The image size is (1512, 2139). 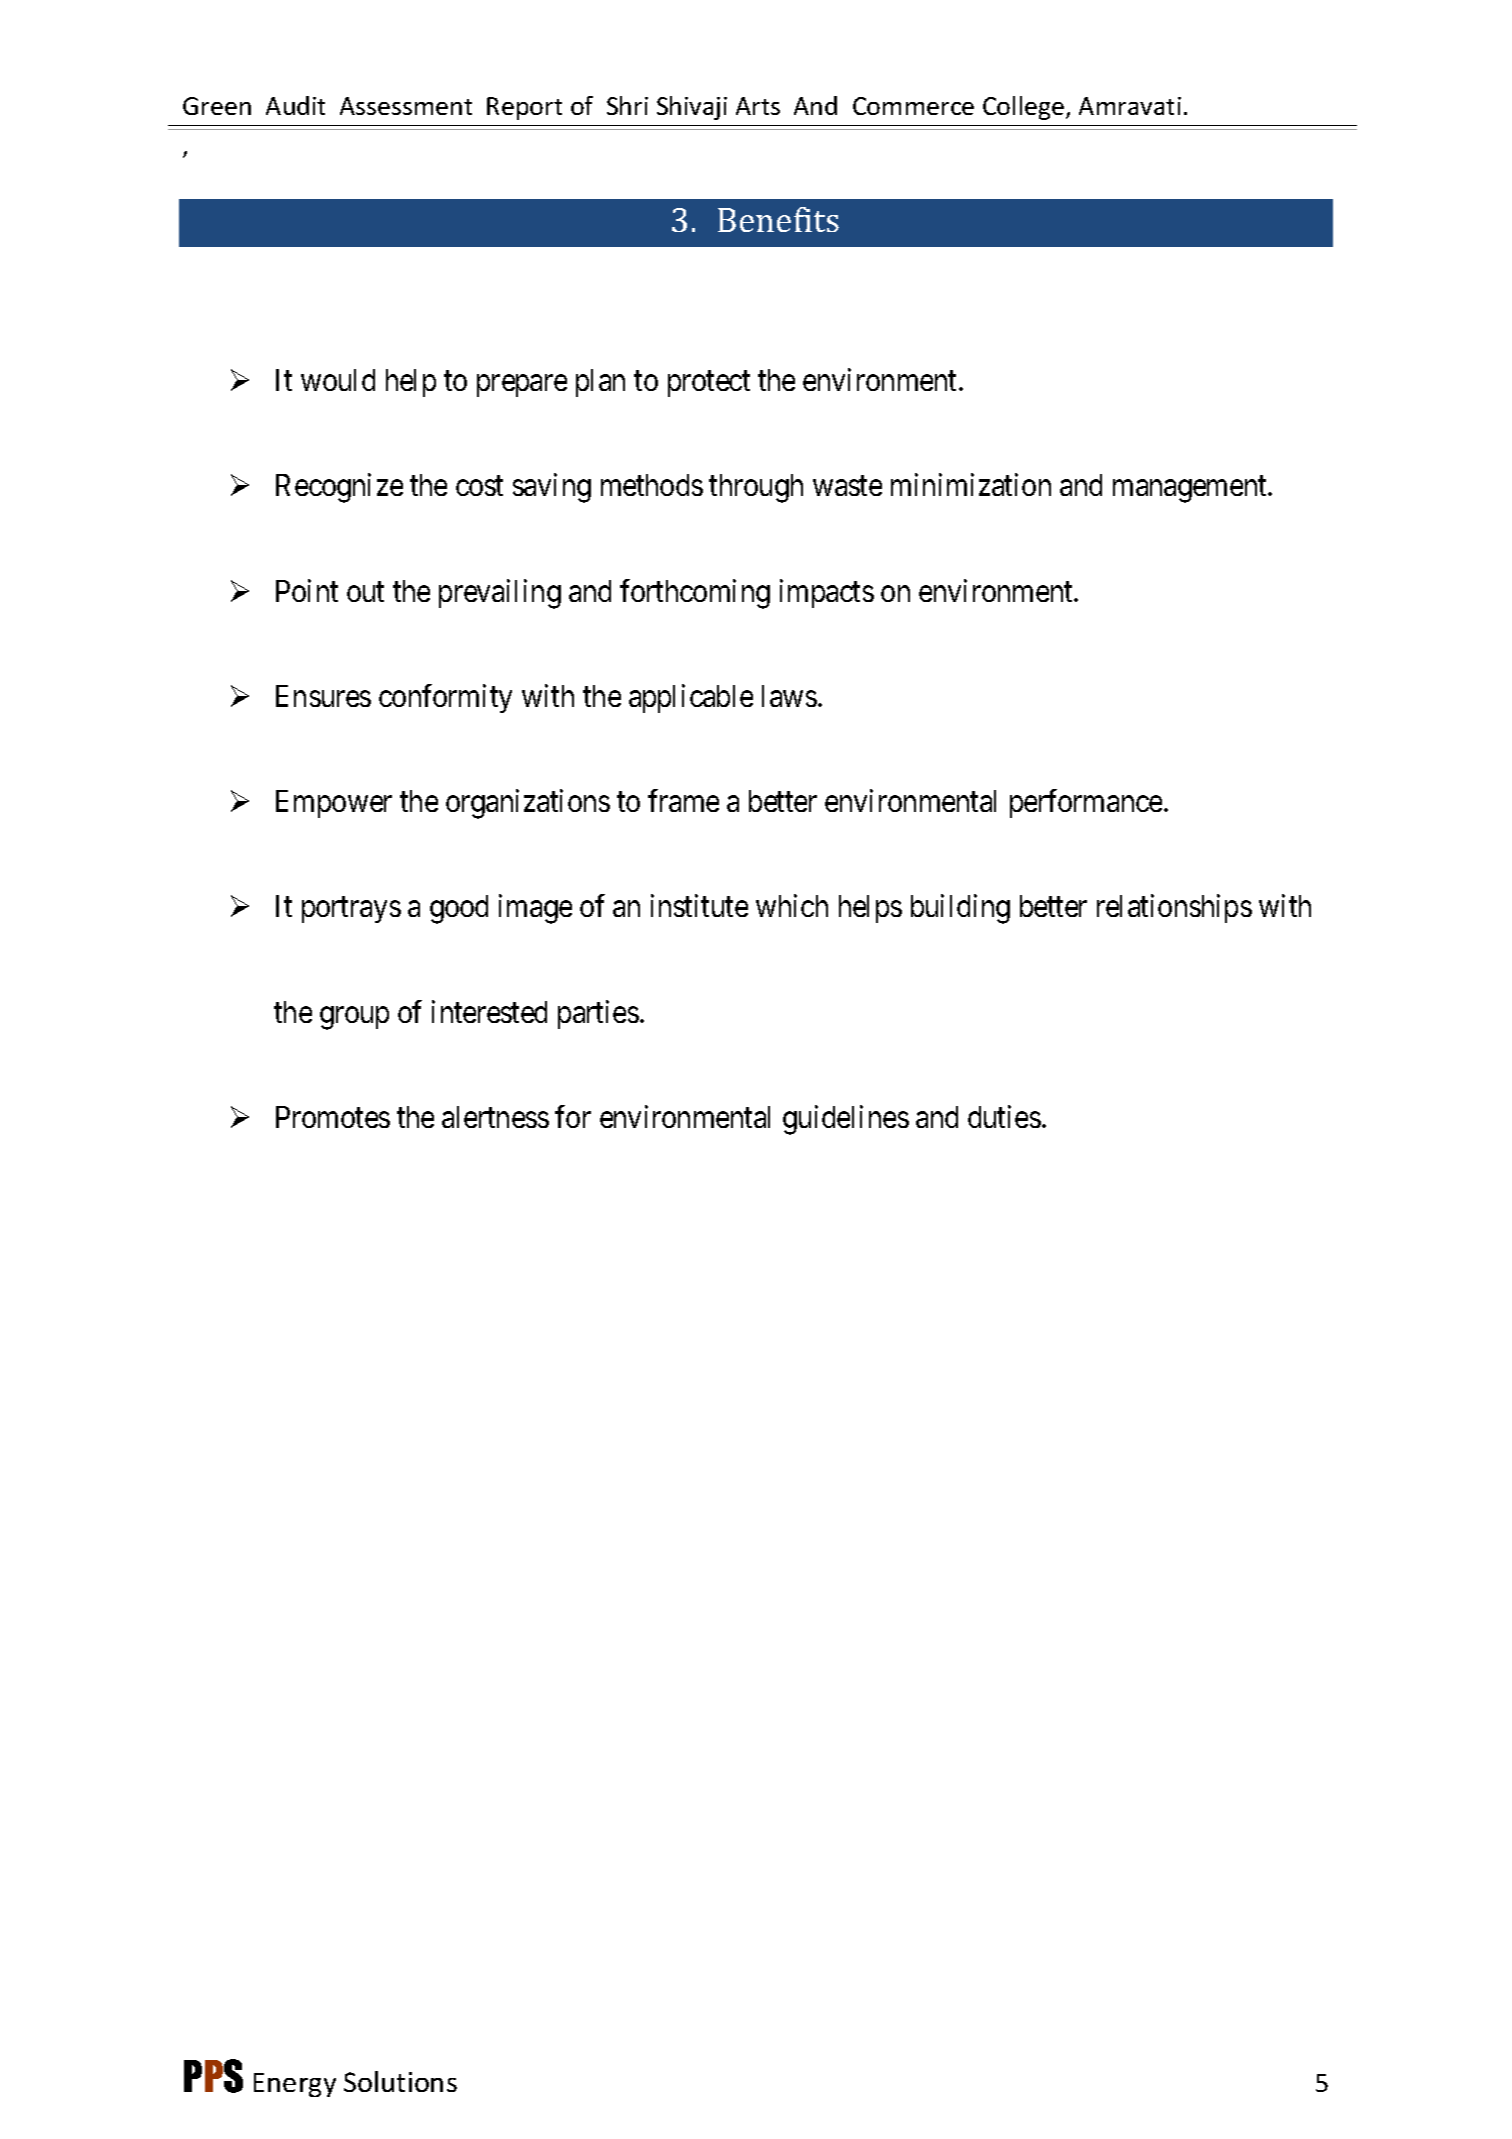 What do you see at coordinates (846, 1120) in the screenshot?
I see `guidelines` at bounding box center [846, 1120].
